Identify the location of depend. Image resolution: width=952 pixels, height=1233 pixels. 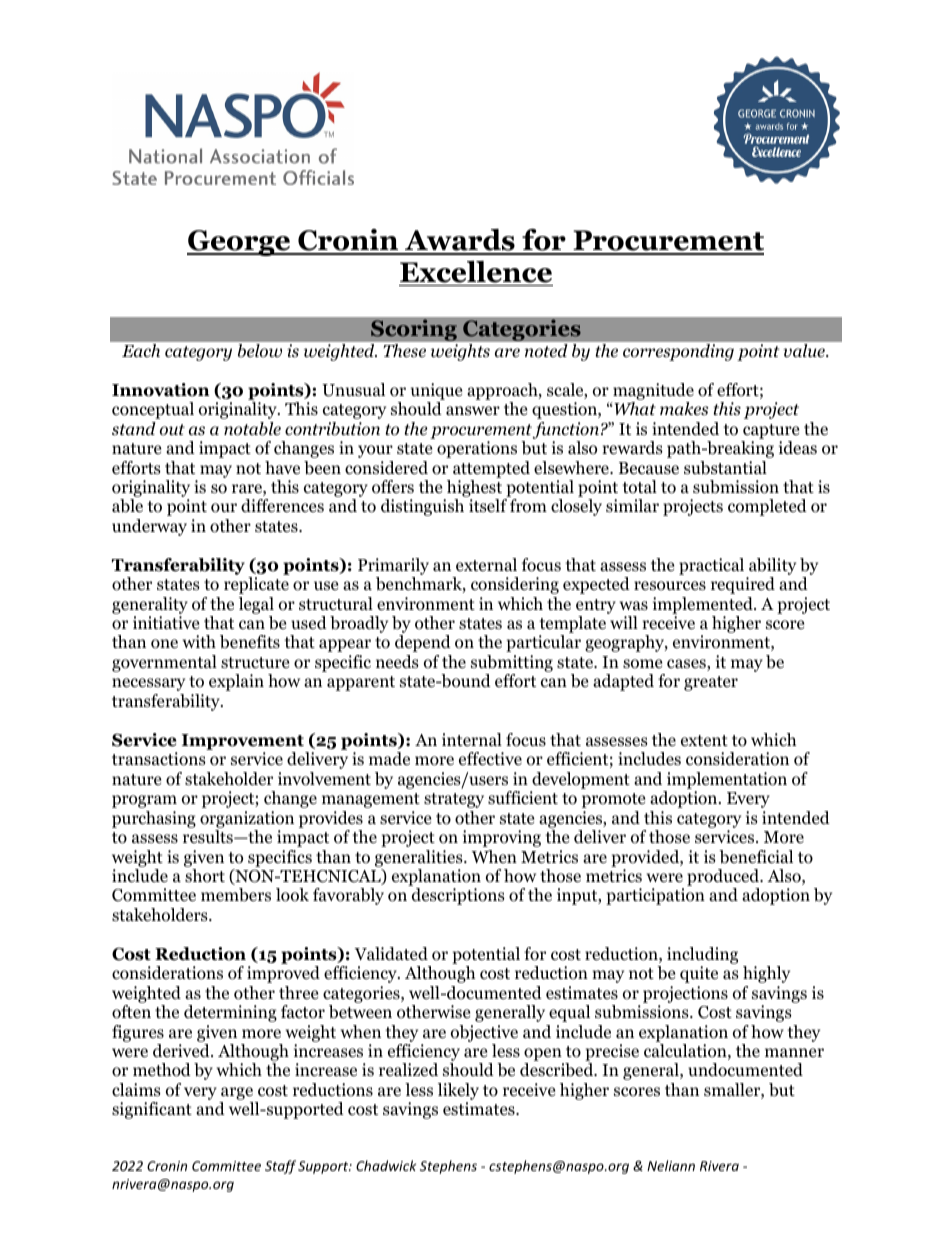
(423, 643).
